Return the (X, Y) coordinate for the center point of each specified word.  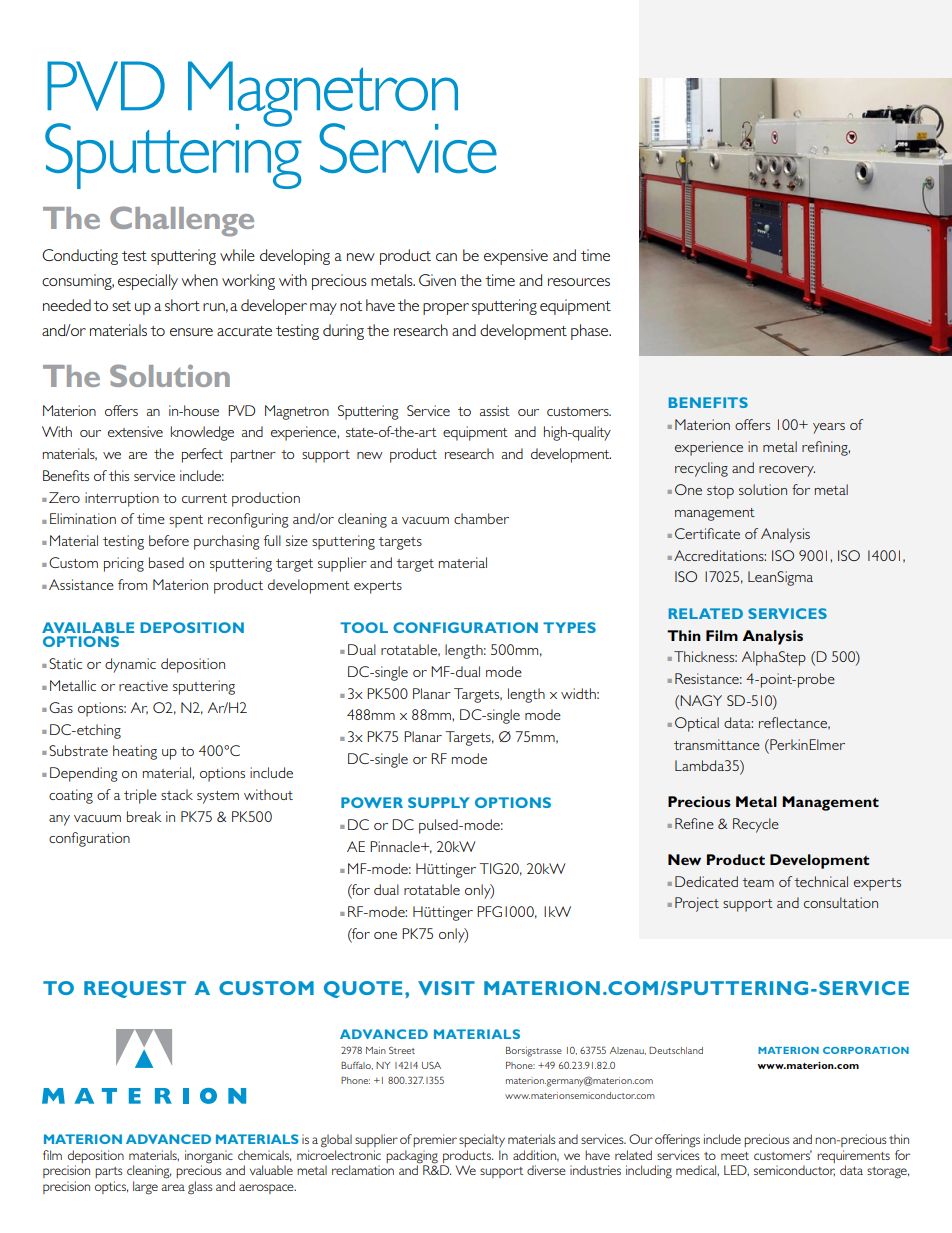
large (145, 1188)
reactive (143, 685)
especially (148, 282)
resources (579, 282)
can (446, 257)
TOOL (364, 627)
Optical (697, 724)
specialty (482, 1140)
